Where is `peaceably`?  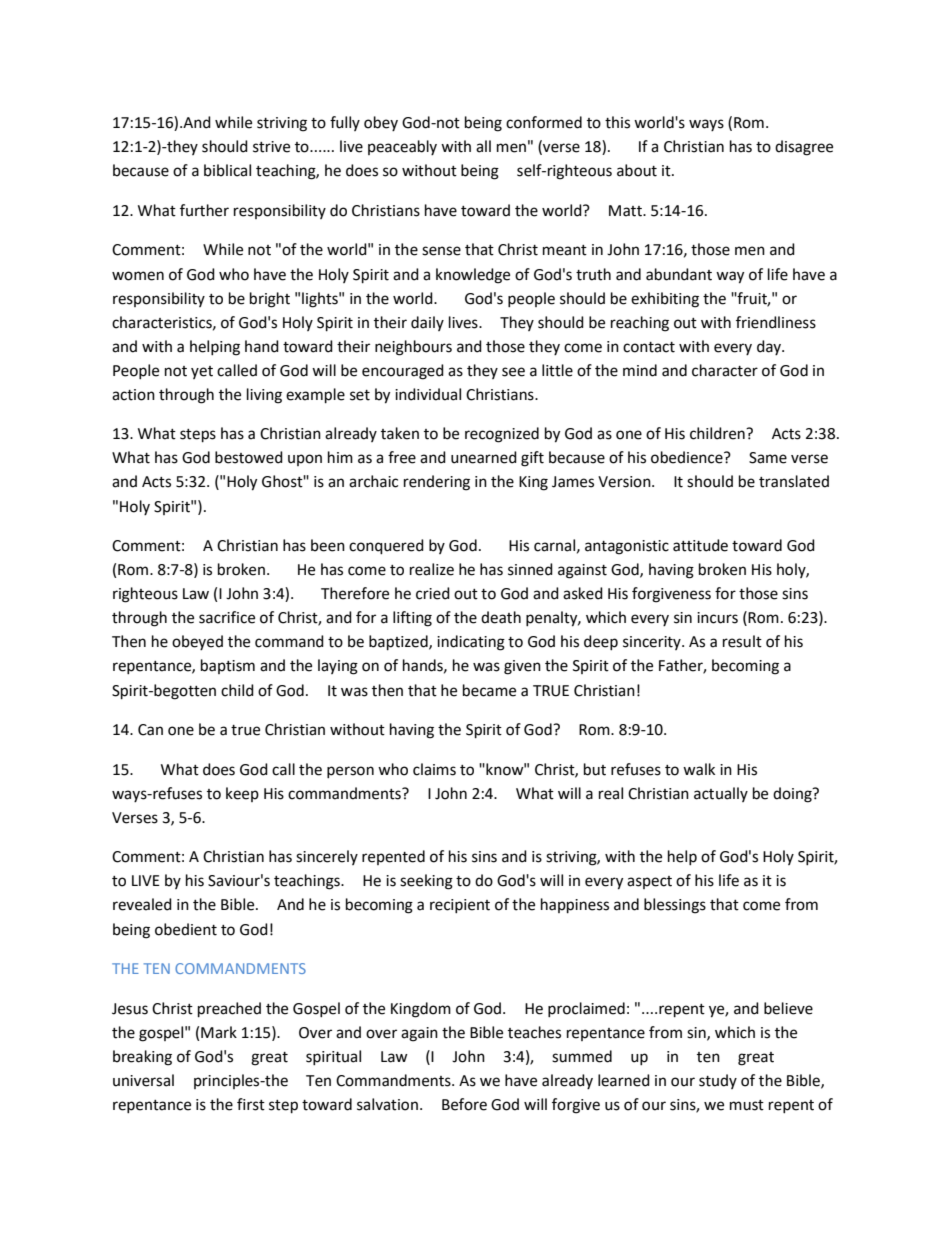
peaceably is located at coordinates (402, 147).
